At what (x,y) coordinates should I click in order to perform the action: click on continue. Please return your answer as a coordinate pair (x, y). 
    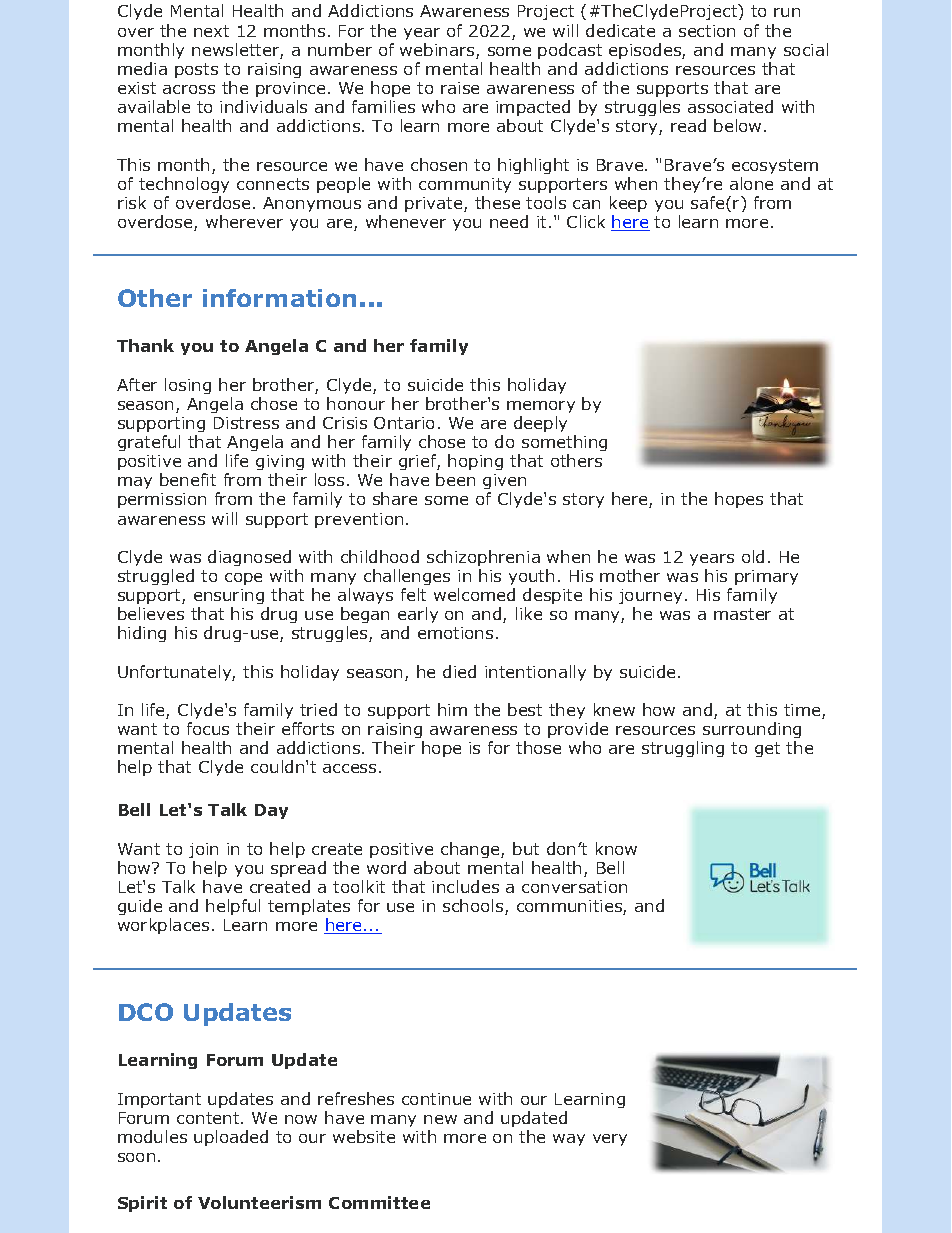
    Looking at the image, I should click on (436, 1099).
